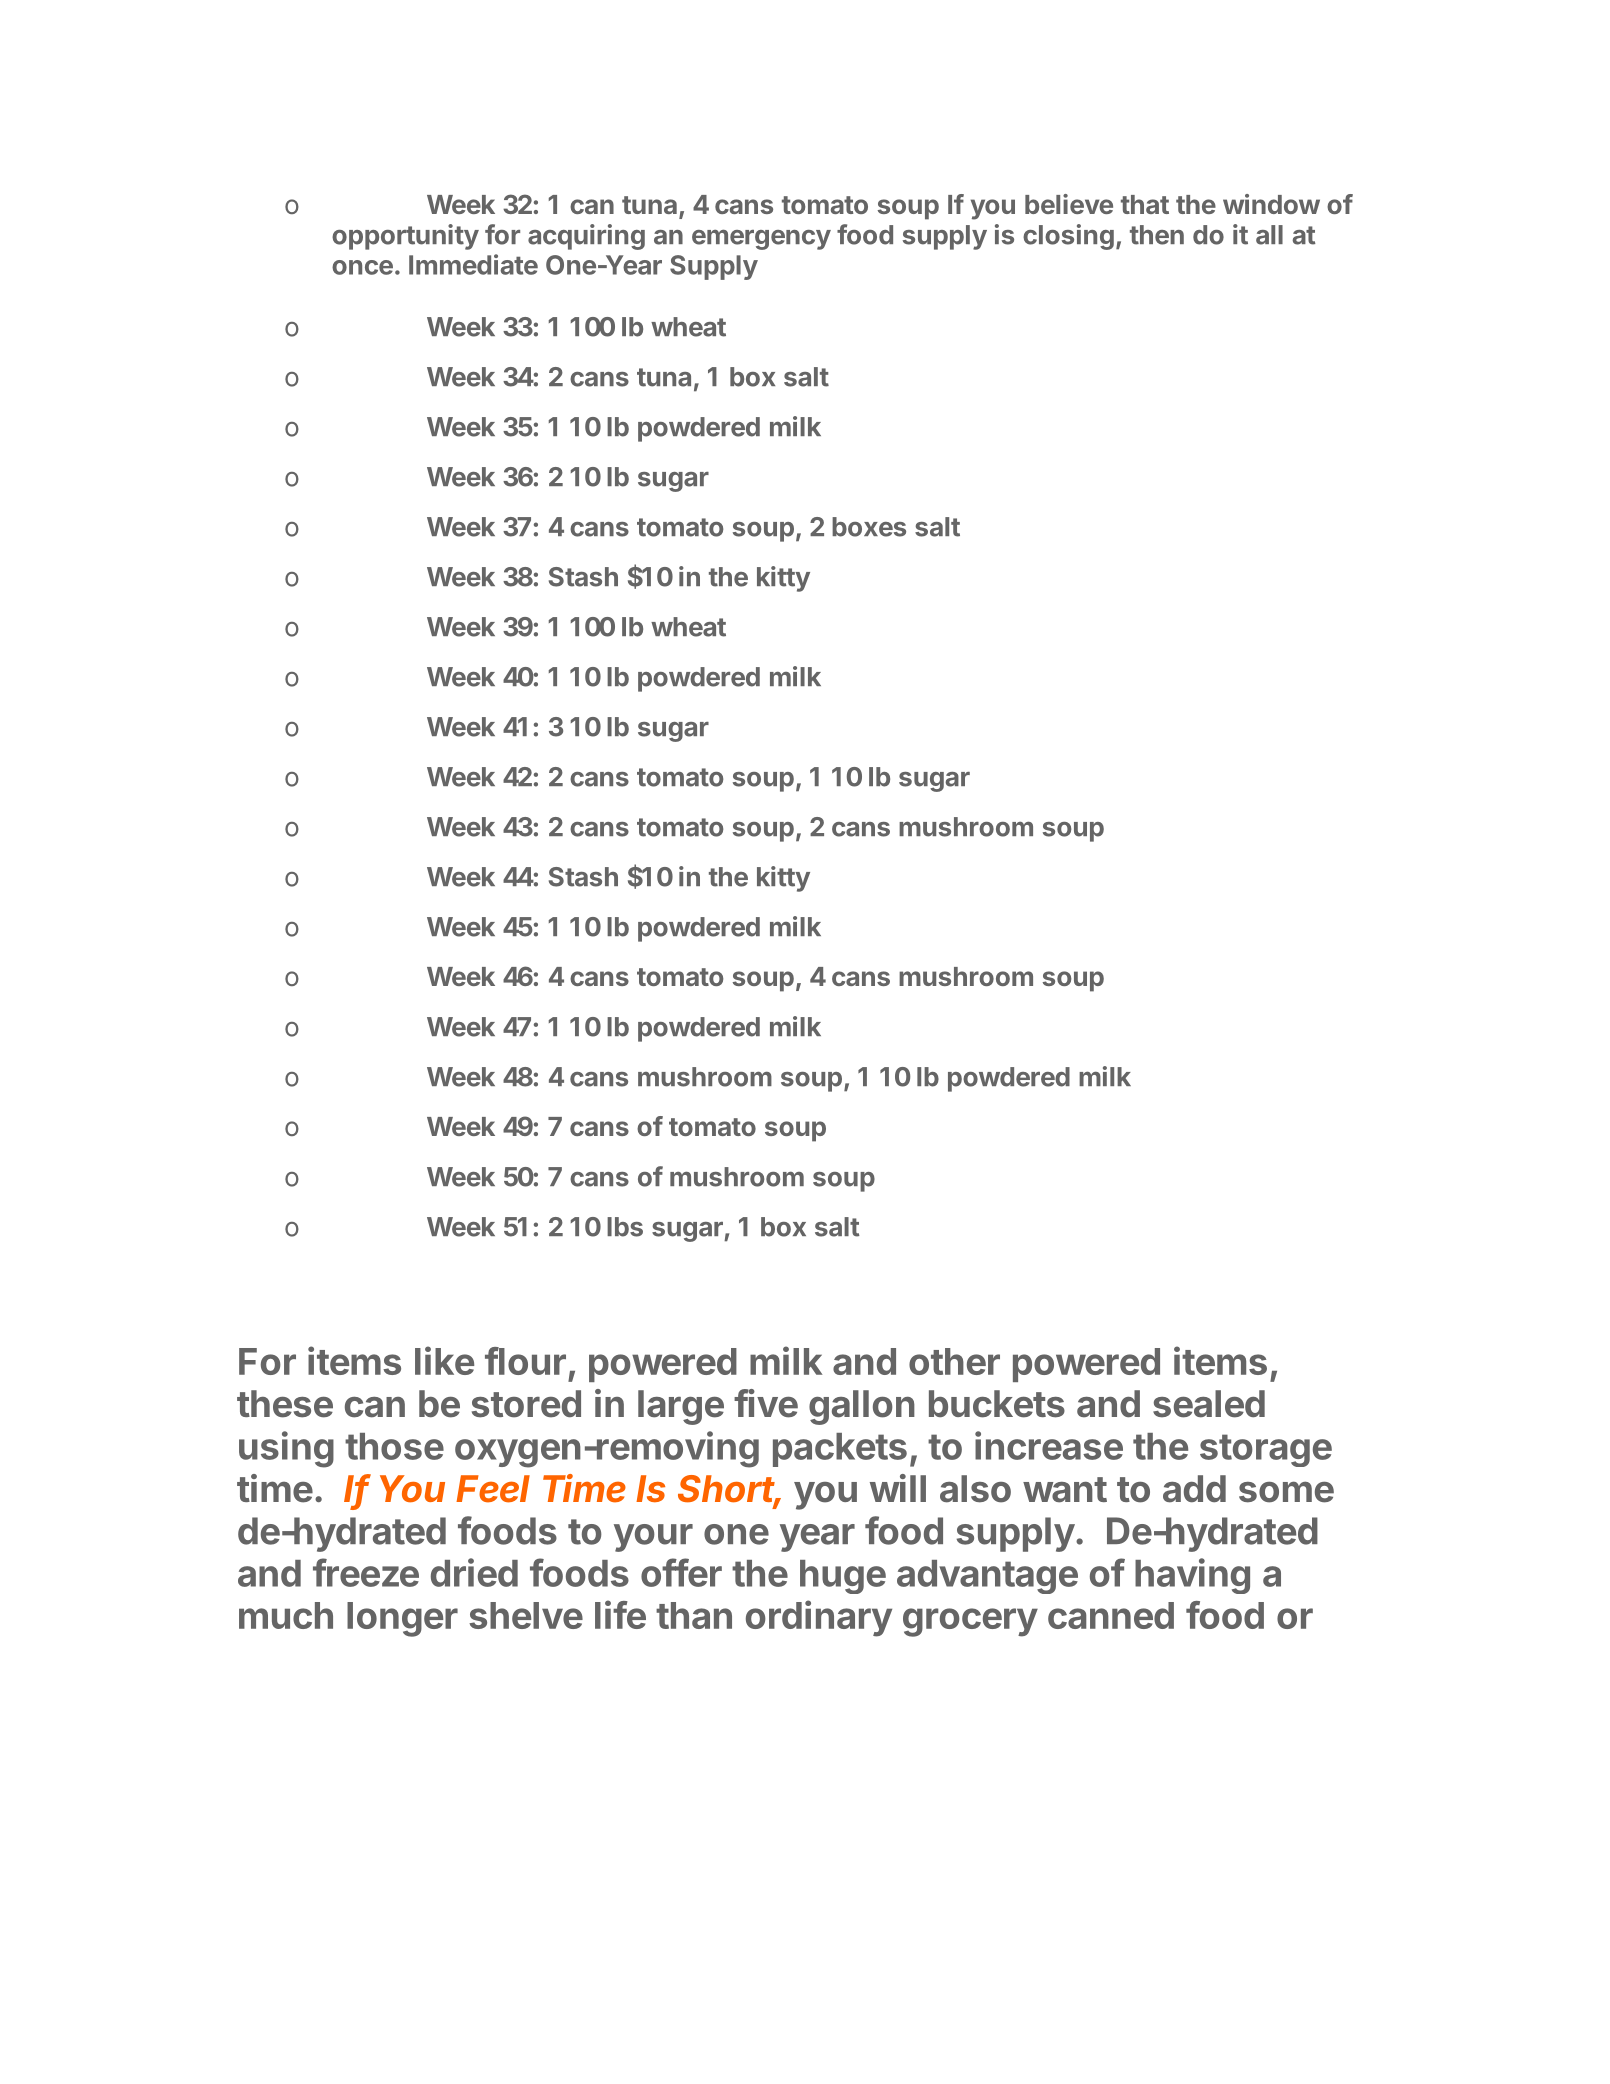  What do you see at coordinates (869, 527) in the page?
I see `boxes` at bounding box center [869, 527].
